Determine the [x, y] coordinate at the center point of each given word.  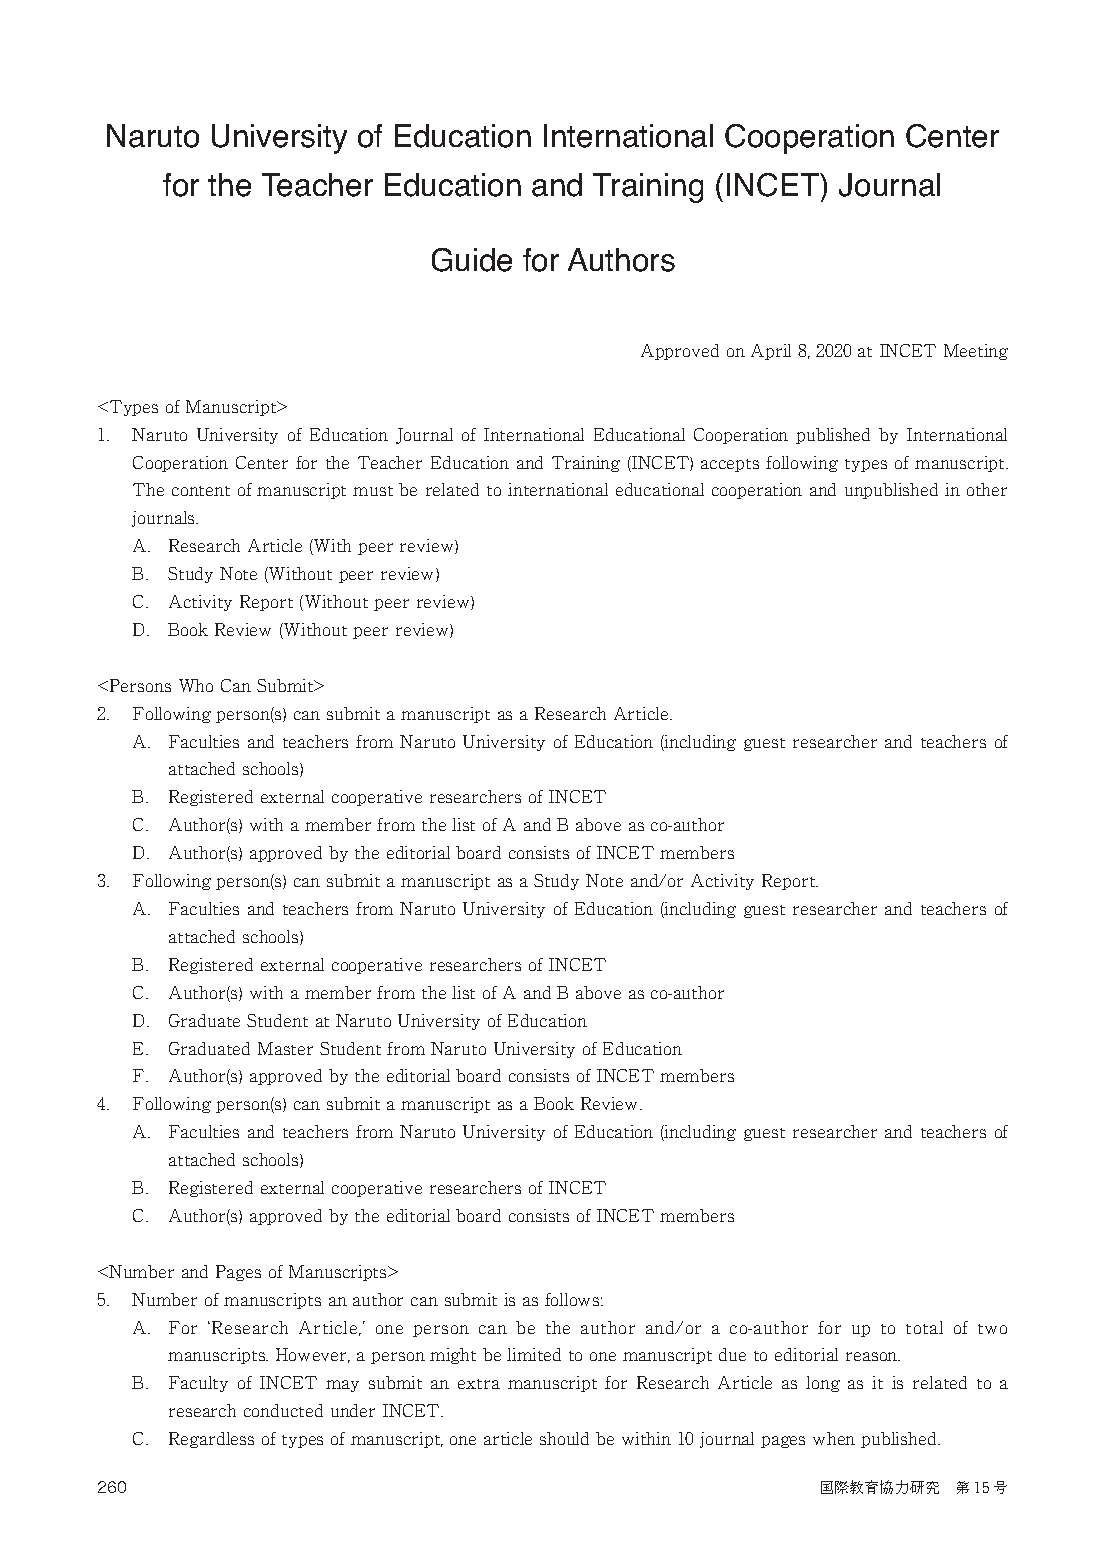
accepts [730, 465]
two [992, 1329]
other [987, 489]
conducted [283, 1410]
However [313, 1355]
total [924, 1327]
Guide [472, 260]
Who [196, 685]
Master [285, 1048]
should [564, 1438]
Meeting [976, 352]
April [771, 352]
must [373, 491]
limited [534, 1354]
